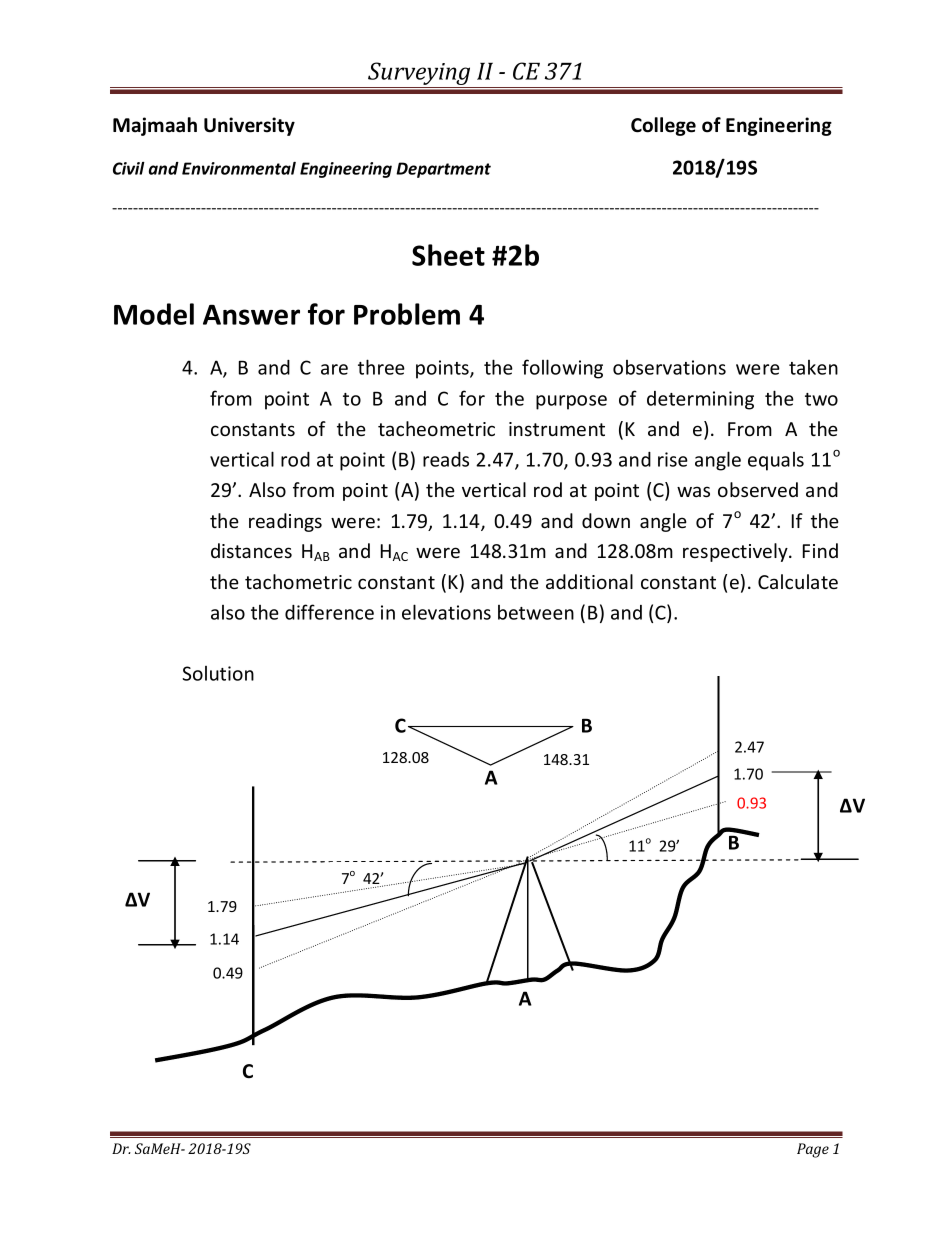 This screenshot has width=952, height=1233. What do you see at coordinates (218, 673) in the screenshot?
I see `Solution` at bounding box center [218, 673].
